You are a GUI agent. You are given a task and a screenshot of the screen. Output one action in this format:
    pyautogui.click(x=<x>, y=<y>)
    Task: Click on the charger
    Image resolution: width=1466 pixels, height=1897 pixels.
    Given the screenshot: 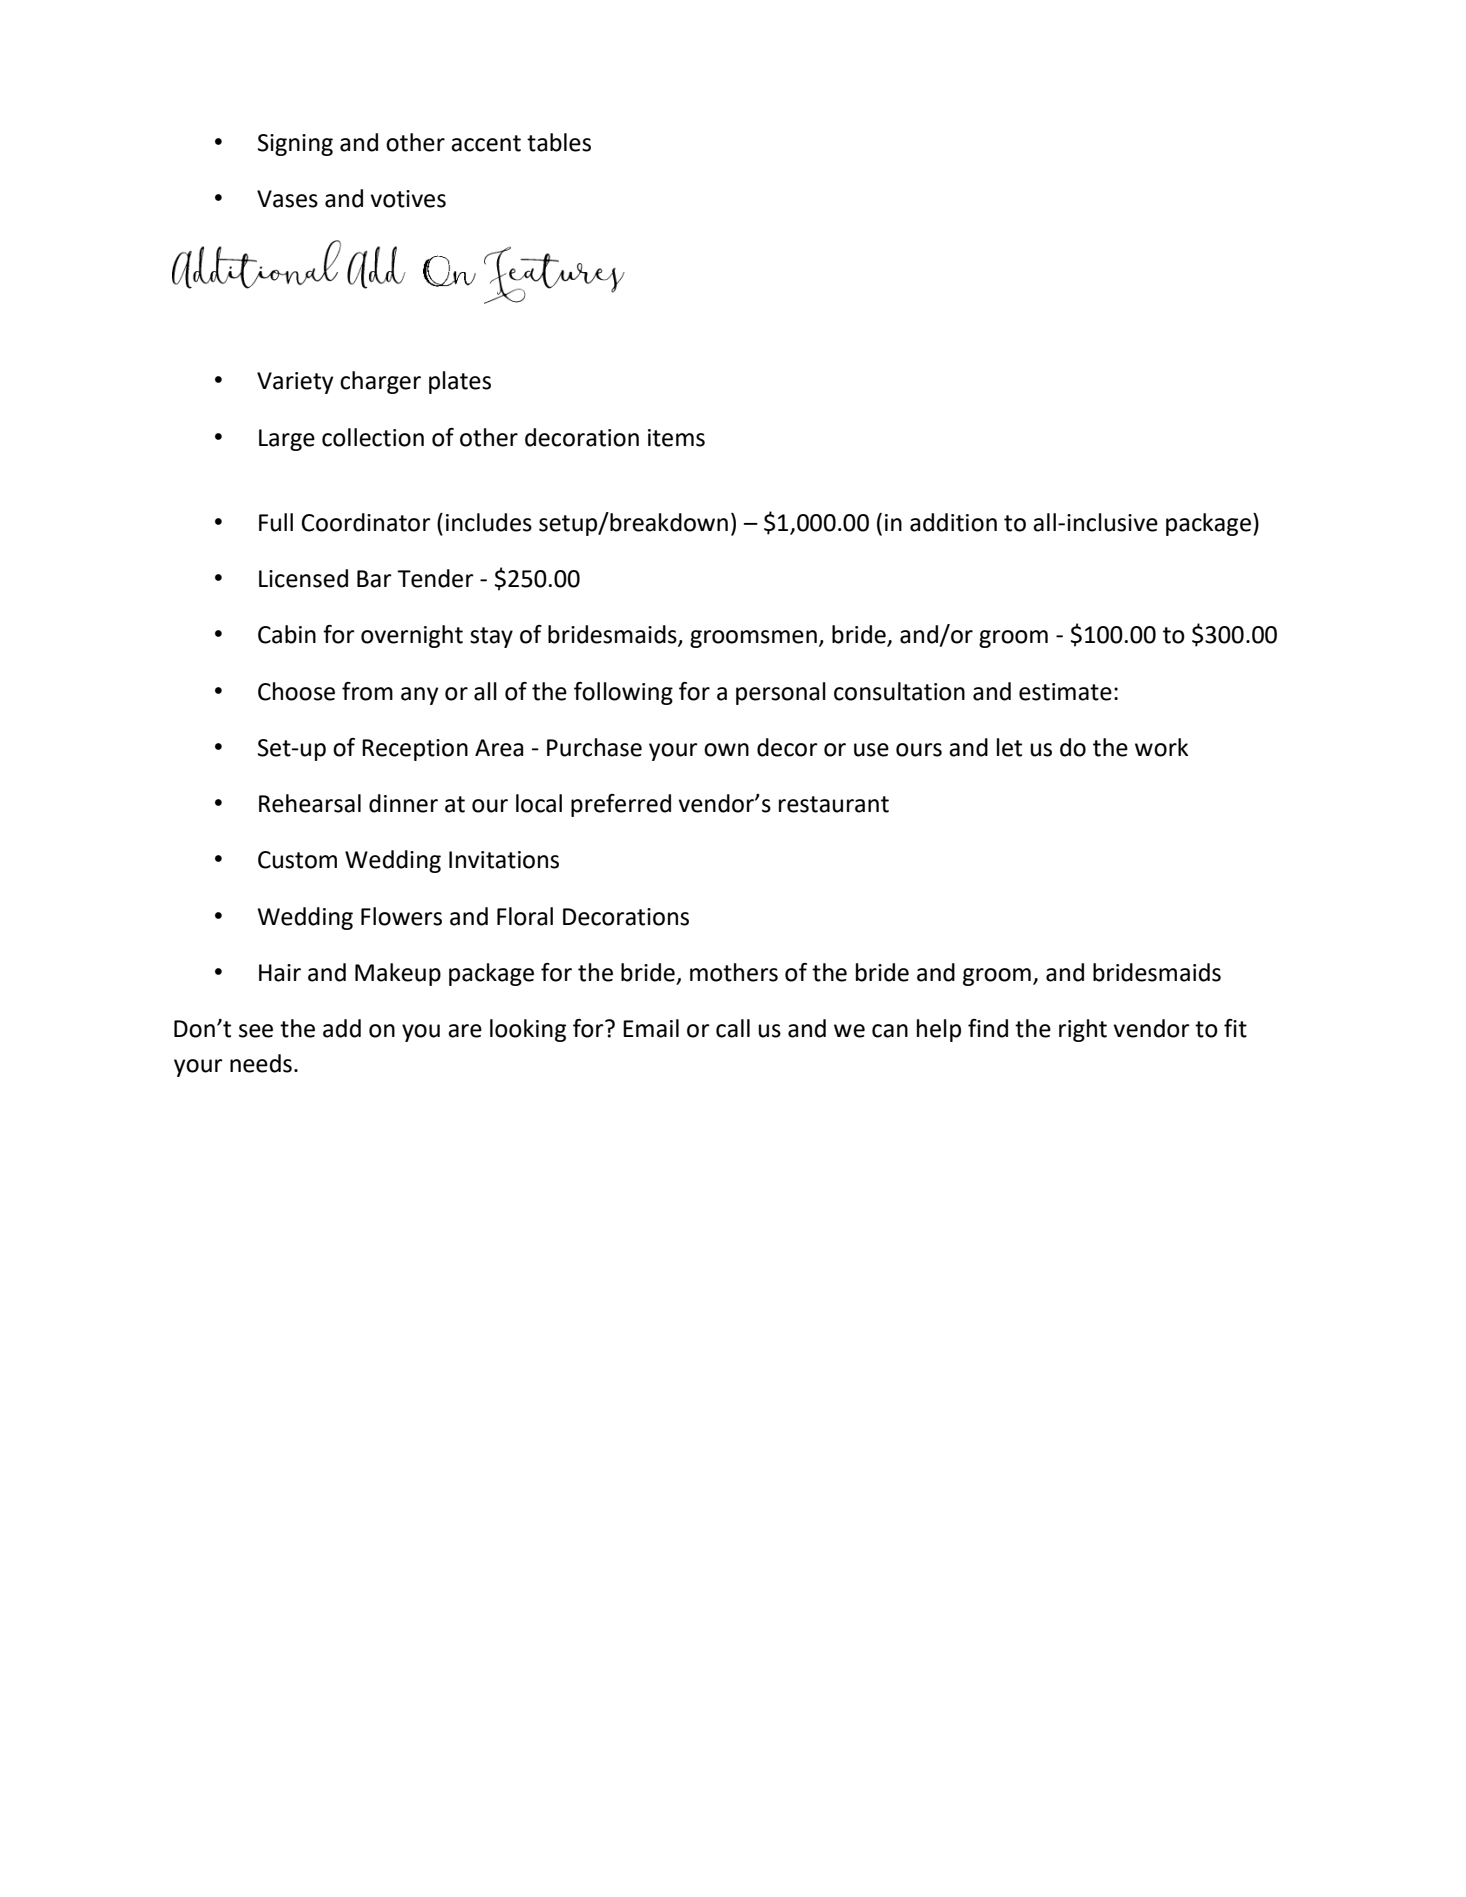 What is the action you would take?
    pyautogui.click(x=380, y=382)
